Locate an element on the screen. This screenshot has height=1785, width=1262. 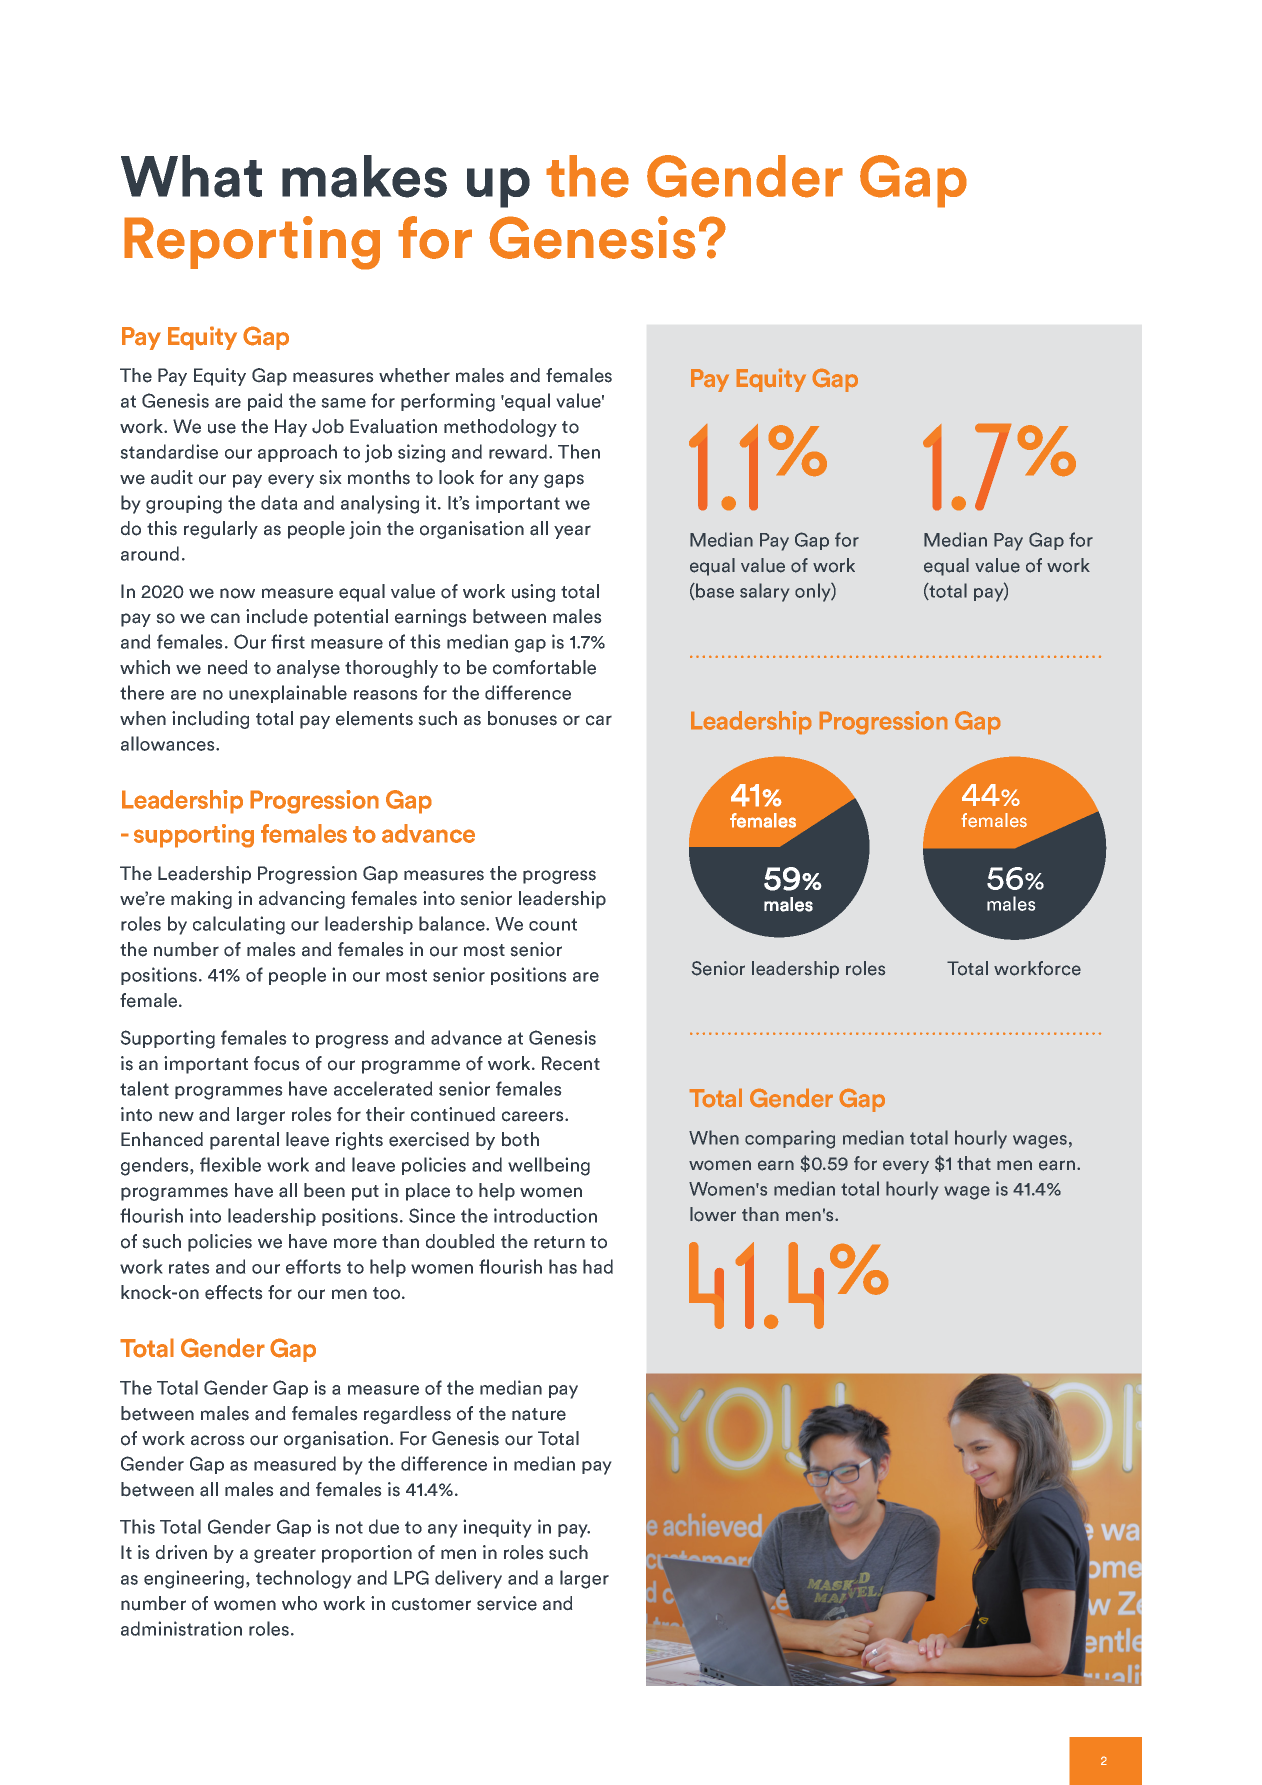
makes is located at coordinates (364, 176).
